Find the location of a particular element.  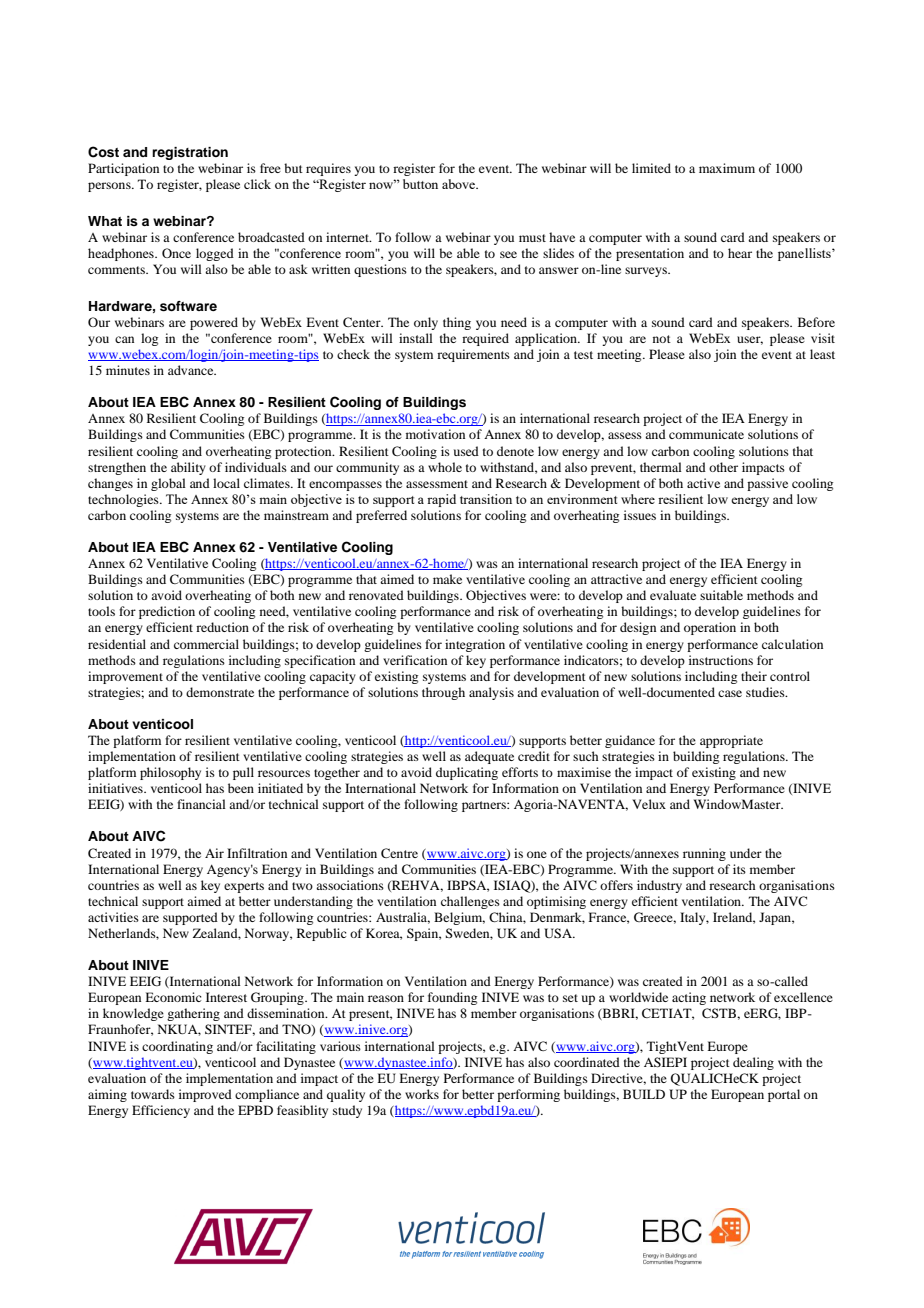

ability is located at coordinates (188, 468).
